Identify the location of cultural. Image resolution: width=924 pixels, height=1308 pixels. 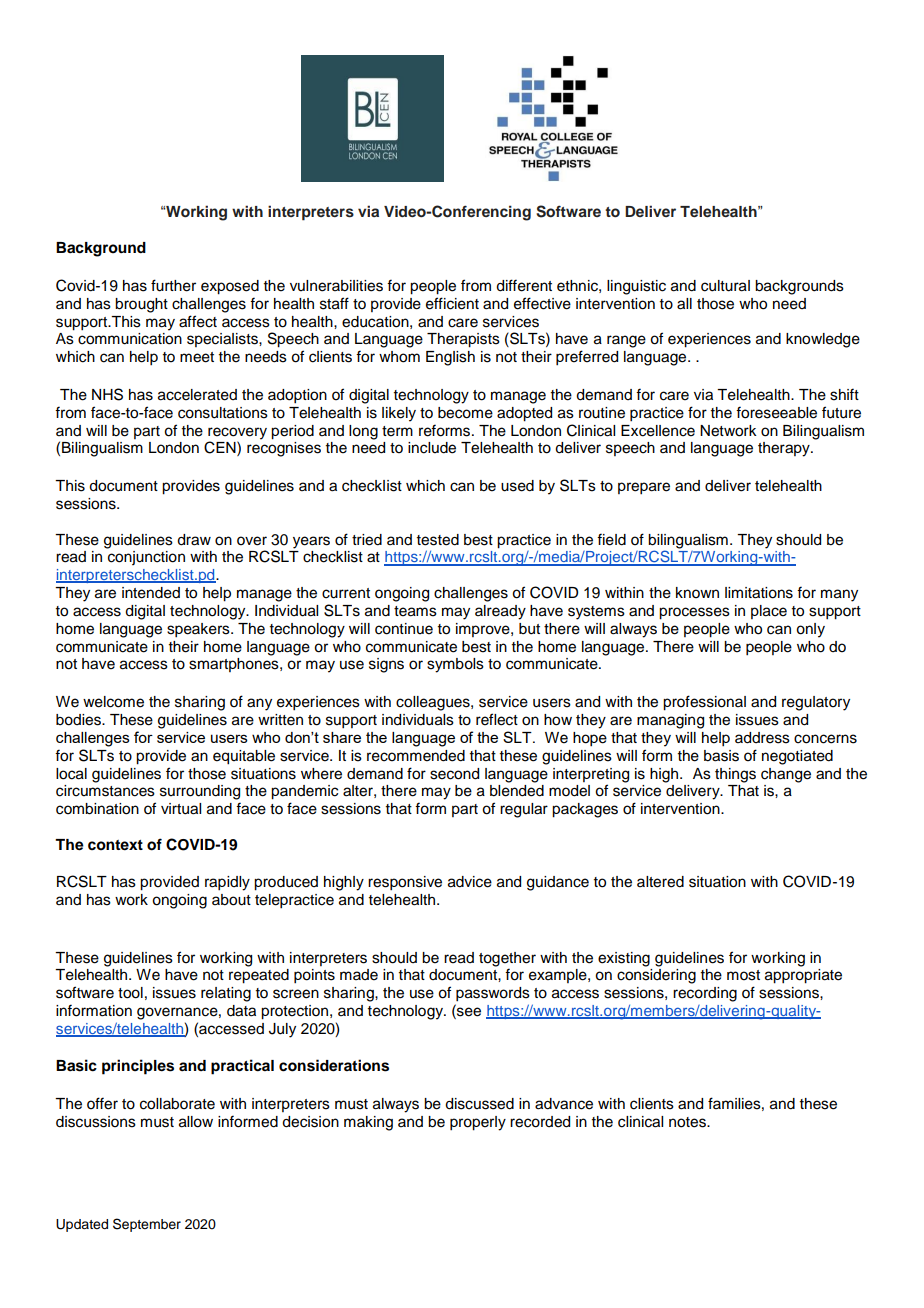
(725, 286).
